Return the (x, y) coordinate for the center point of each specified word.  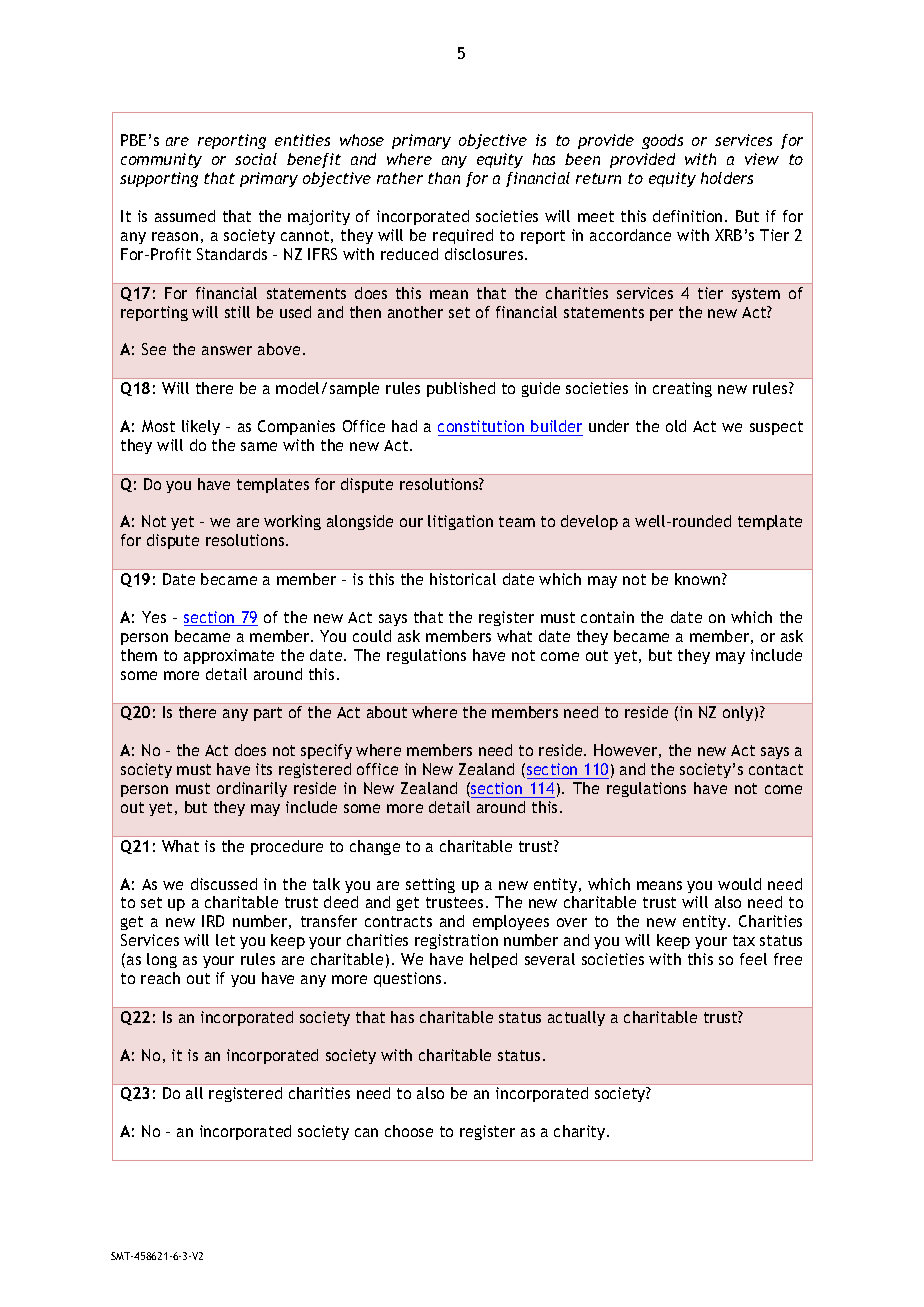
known (699, 579)
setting (430, 885)
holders (727, 178)
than (444, 178)
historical (463, 579)
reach (160, 978)
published (461, 389)
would (739, 884)
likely (201, 427)
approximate (229, 656)
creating (682, 389)
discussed (224, 884)
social (256, 159)
